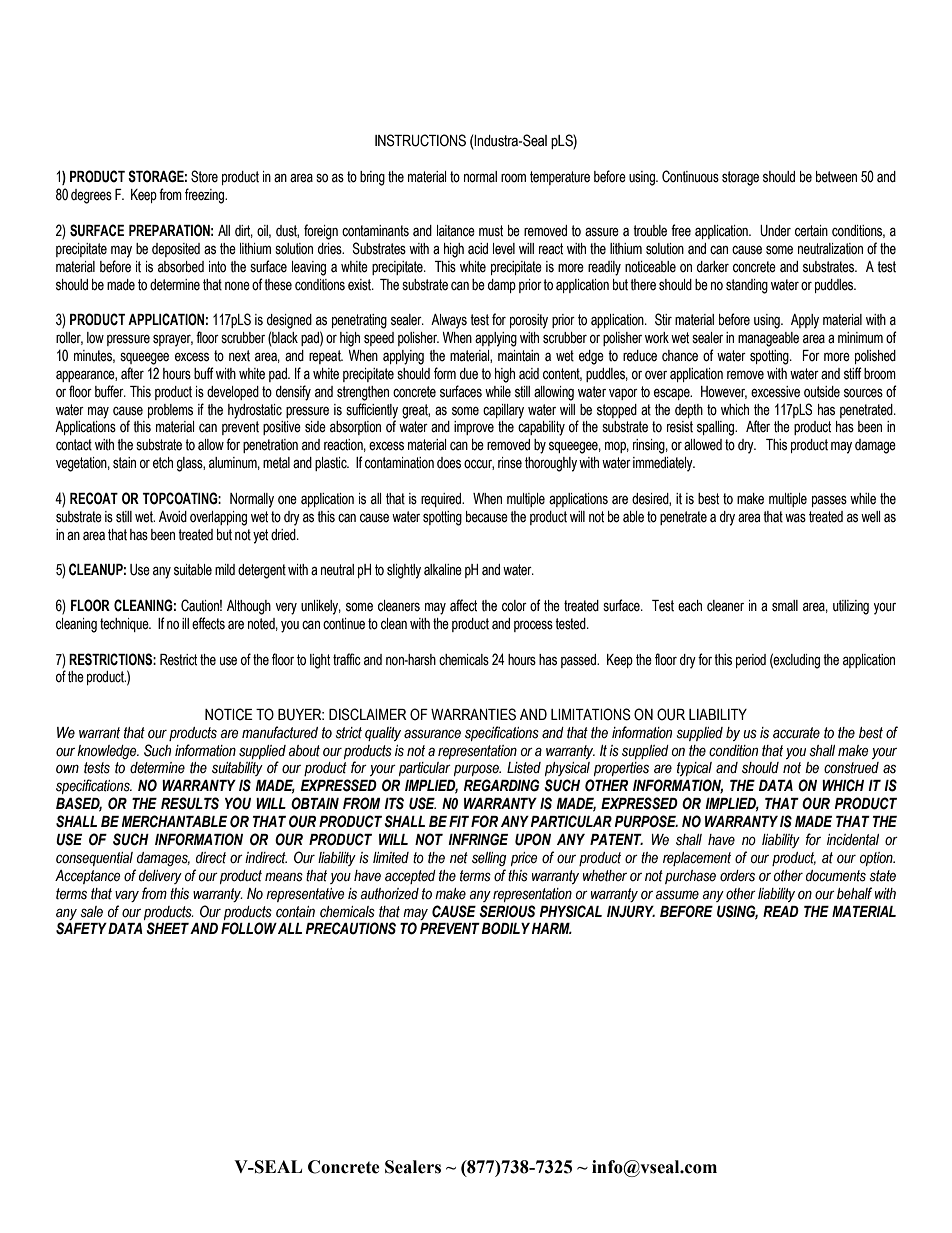  What do you see at coordinates (420, 140) in the image?
I see `INSTRUCTIONS` at bounding box center [420, 140].
